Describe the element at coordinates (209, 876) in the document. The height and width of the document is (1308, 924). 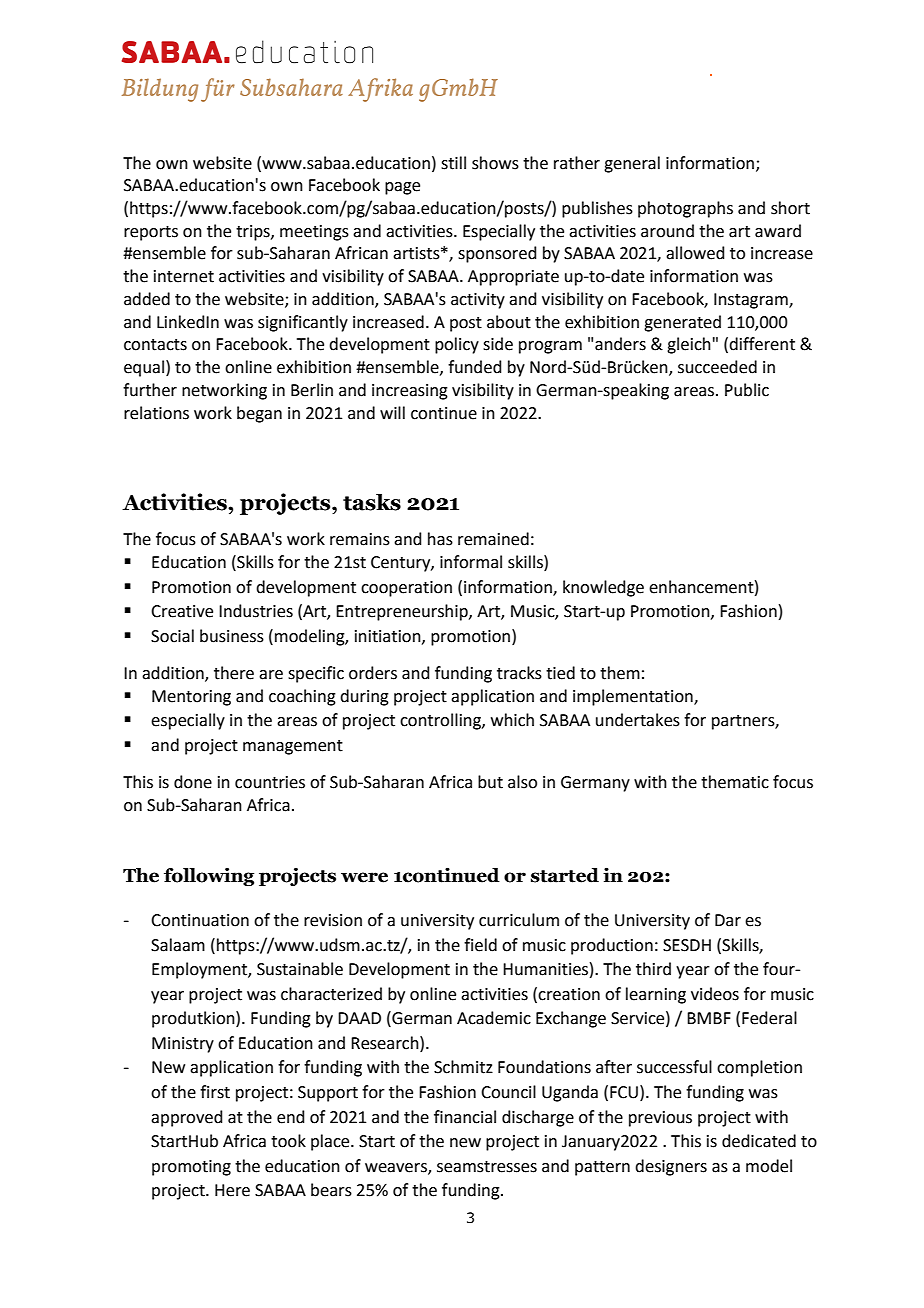
I see `following` at that location.
